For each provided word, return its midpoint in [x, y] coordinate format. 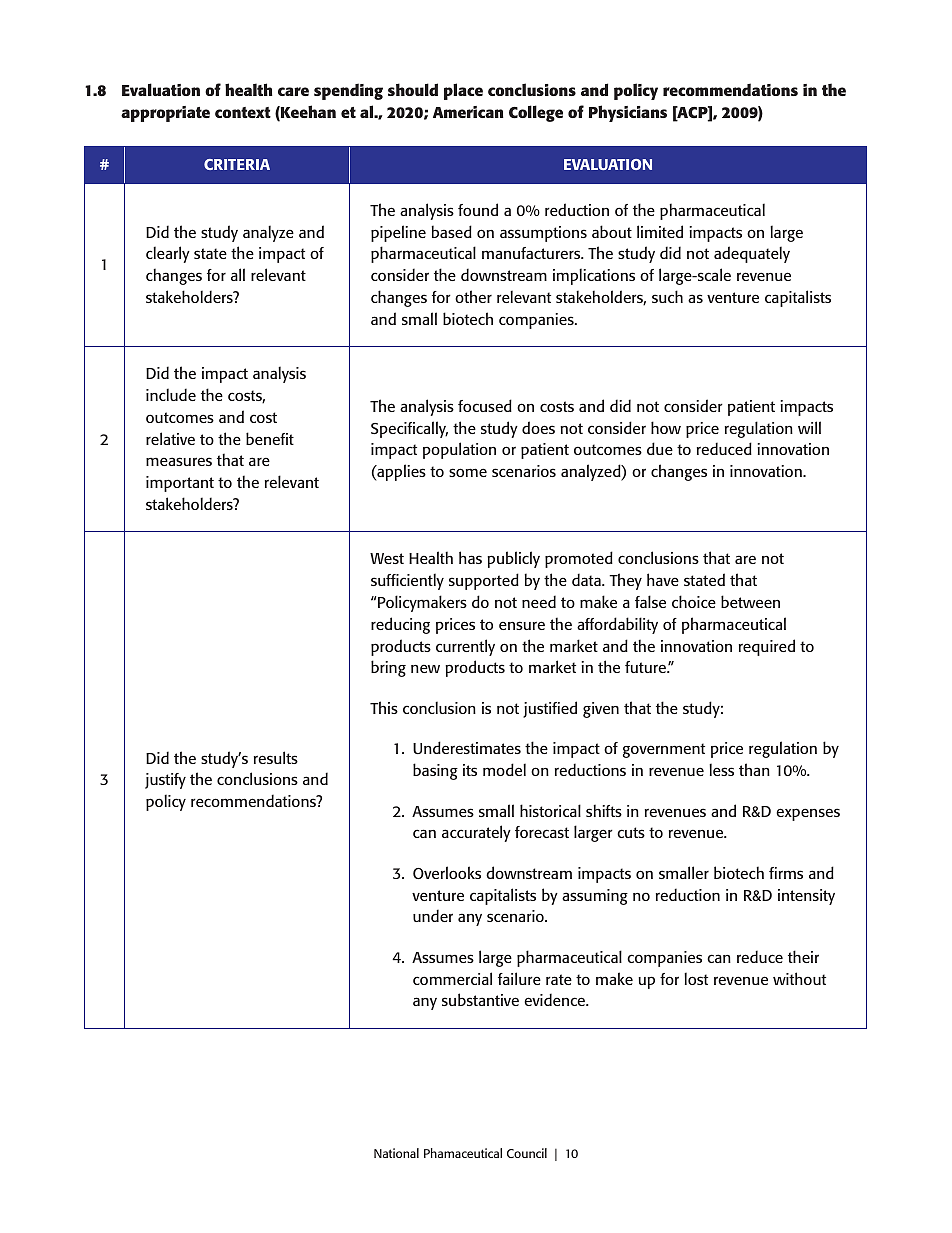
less [721, 769]
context [243, 112]
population [459, 450]
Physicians [628, 113]
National [396, 1153]
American [468, 112]
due [660, 448]
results [276, 757]
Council [527, 1153]
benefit [270, 438]
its [470, 770]
